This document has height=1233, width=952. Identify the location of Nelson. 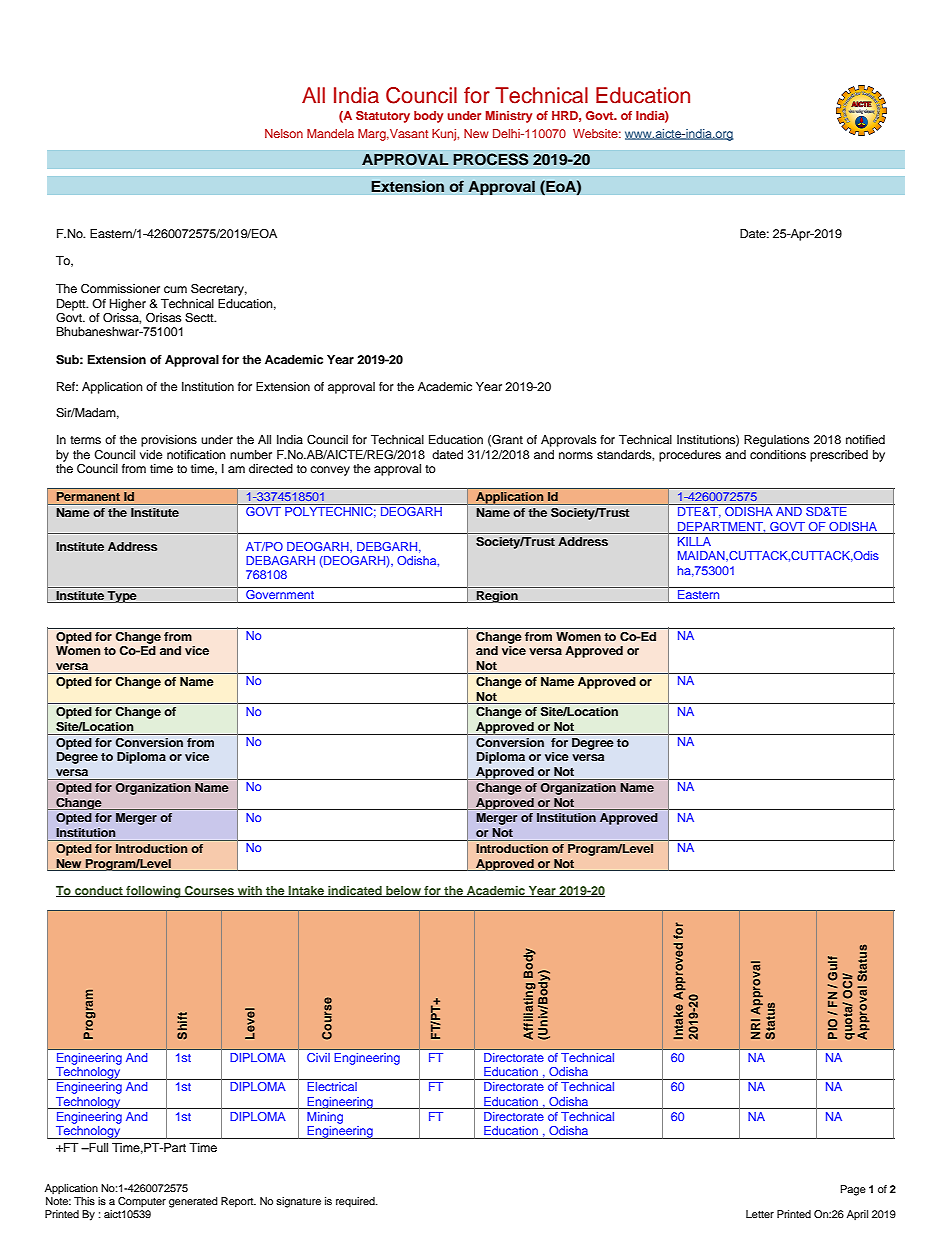
(284, 133).
